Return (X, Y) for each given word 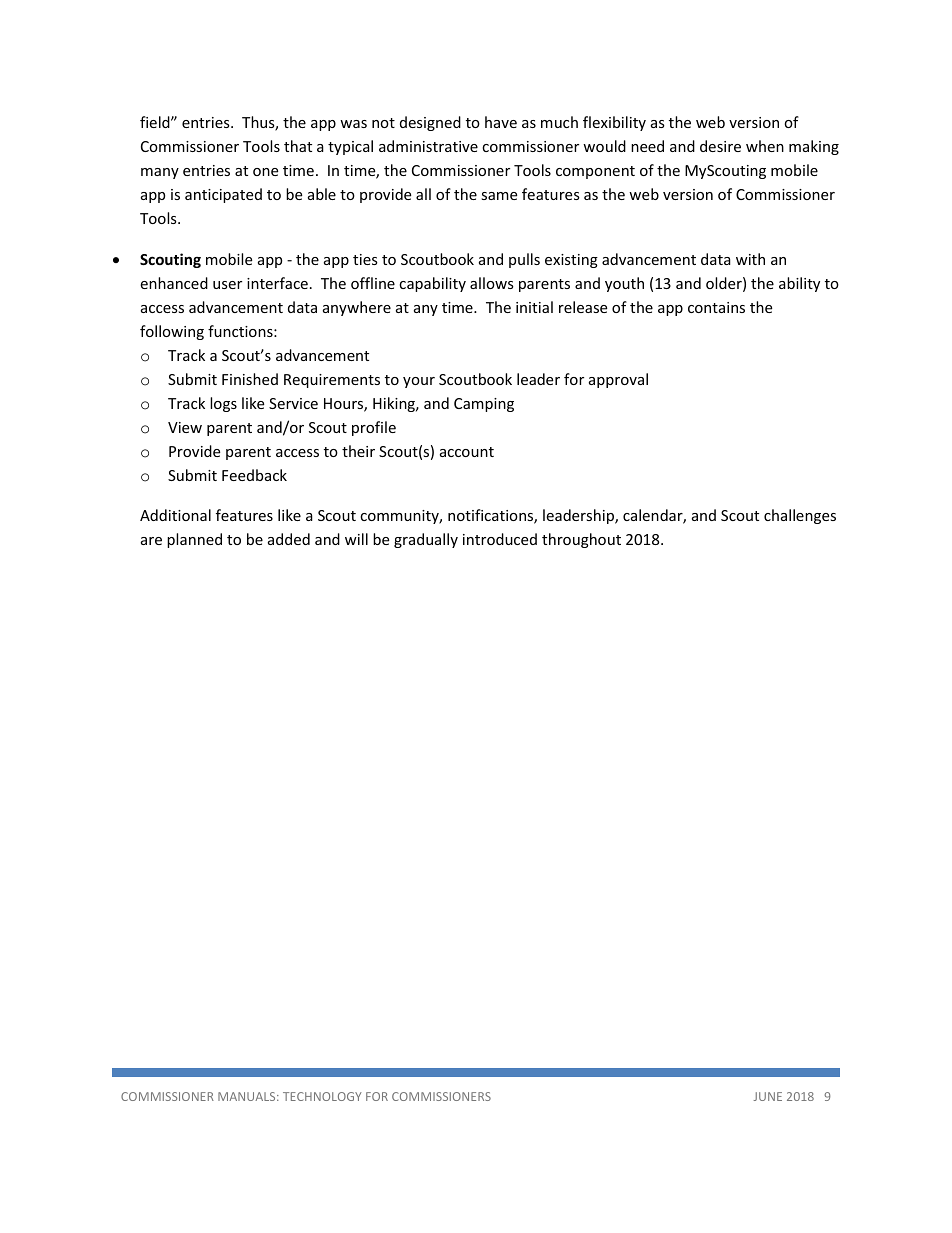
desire (720, 146)
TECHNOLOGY (322, 1096)
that (298, 146)
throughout (581, 540)
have (501, 122)
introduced (500, 539)
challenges (800, 516)
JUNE (768, 1096)
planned (194, 540)
